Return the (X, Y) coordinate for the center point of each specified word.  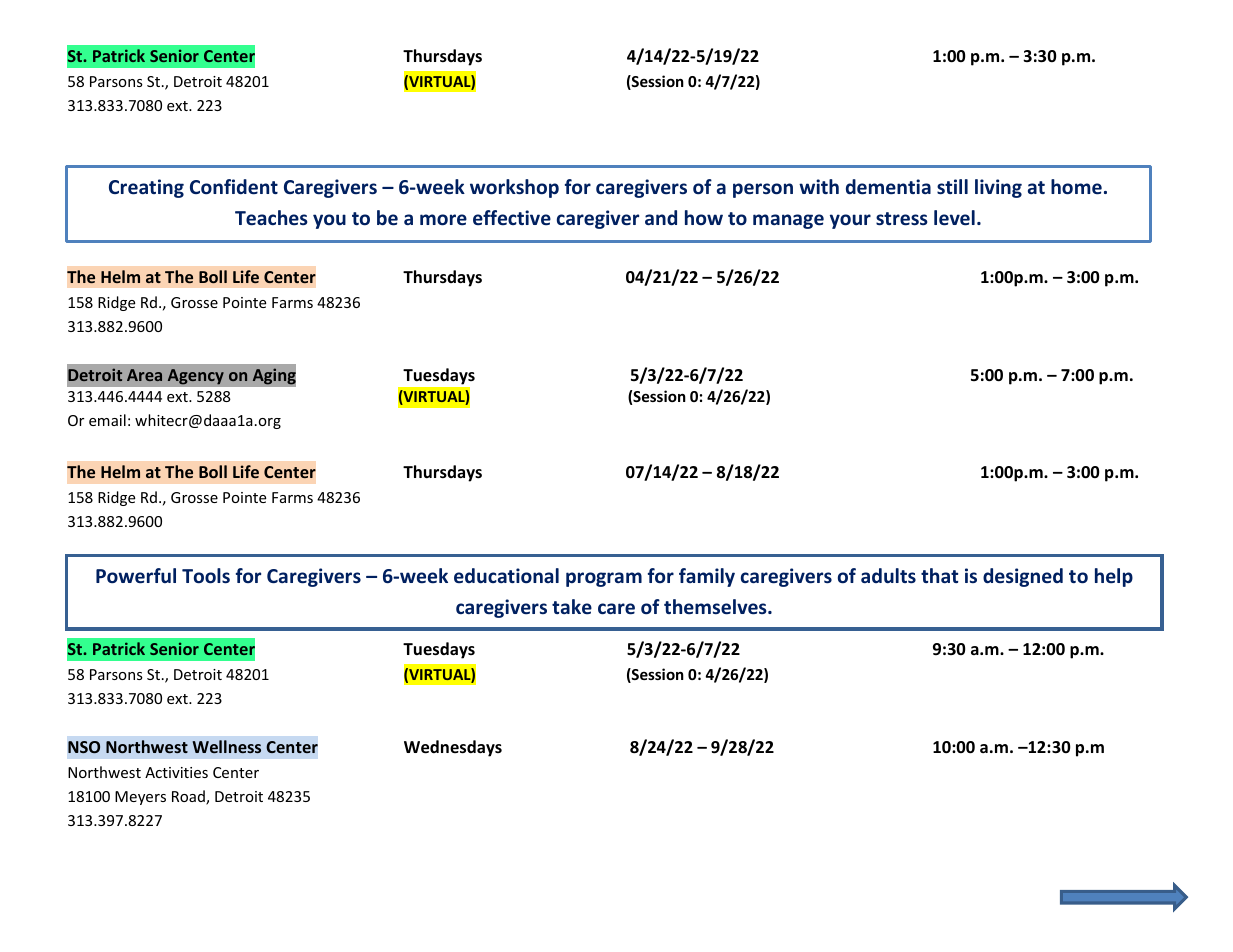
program (604, 579)
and (661, 217)
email (107, 420)
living (998, 188)
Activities (176, 772)
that (939, 575)
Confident (234, 187)
